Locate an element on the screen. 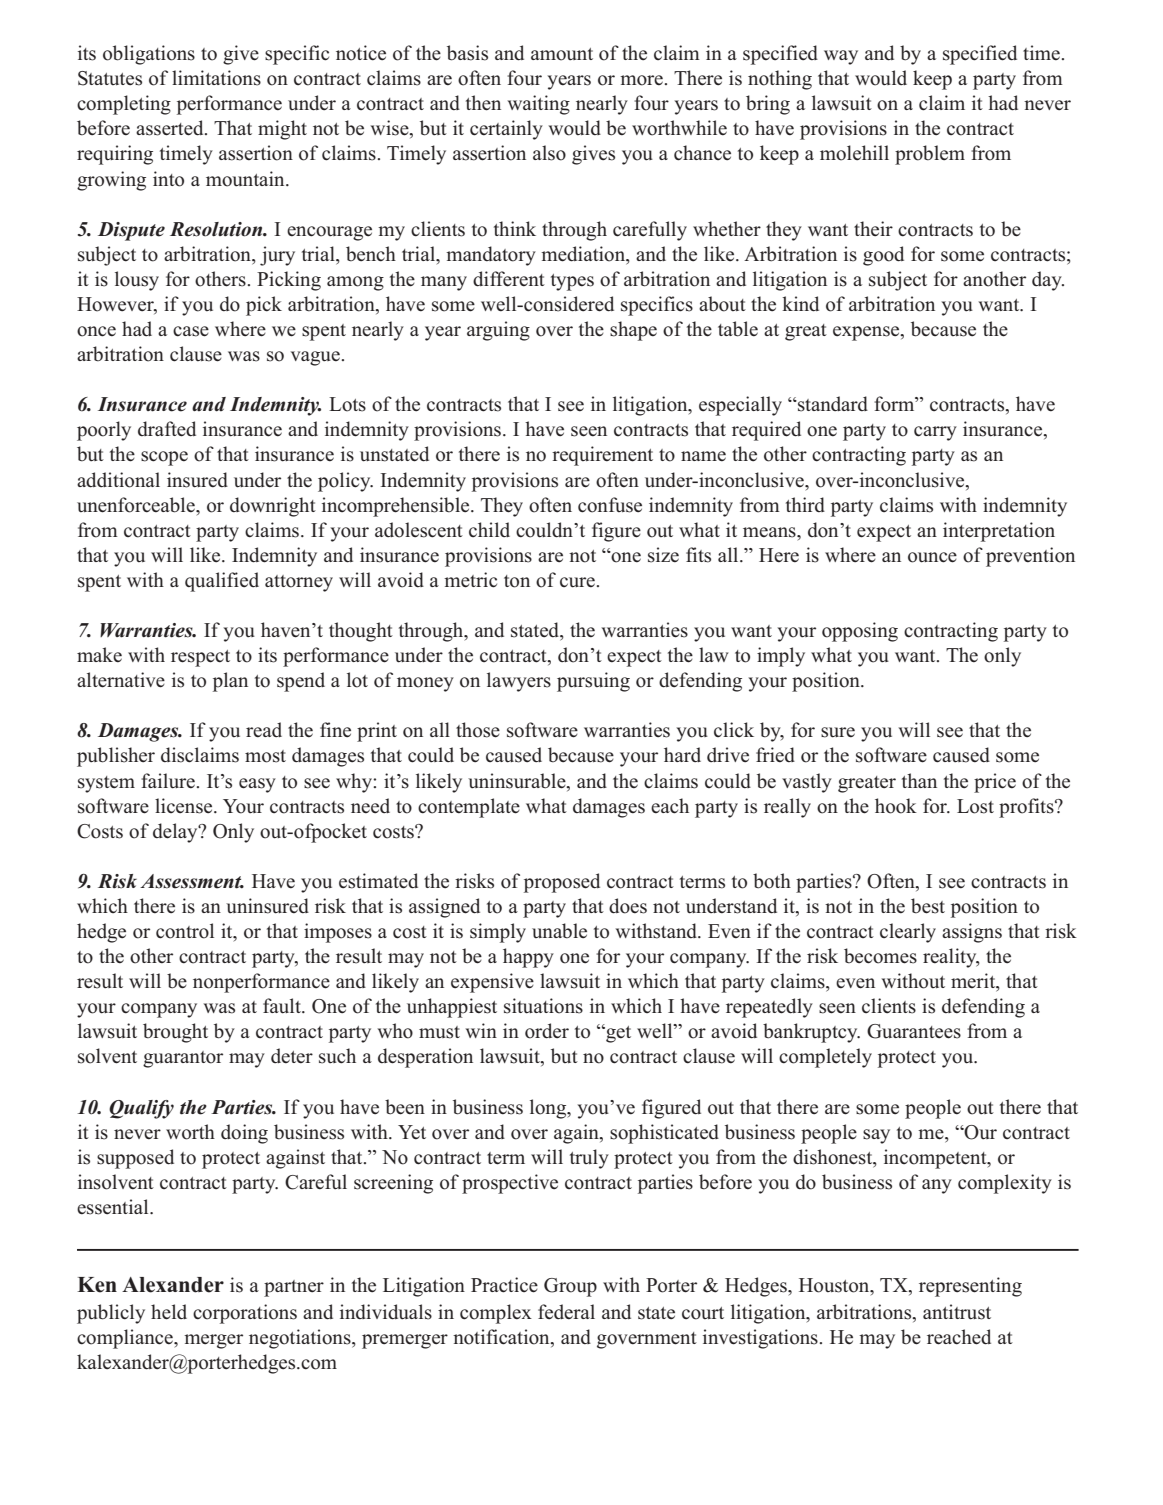 The width and height of the screenshot is (1163, 1505). proposed is located at coordinates (562, 883).
